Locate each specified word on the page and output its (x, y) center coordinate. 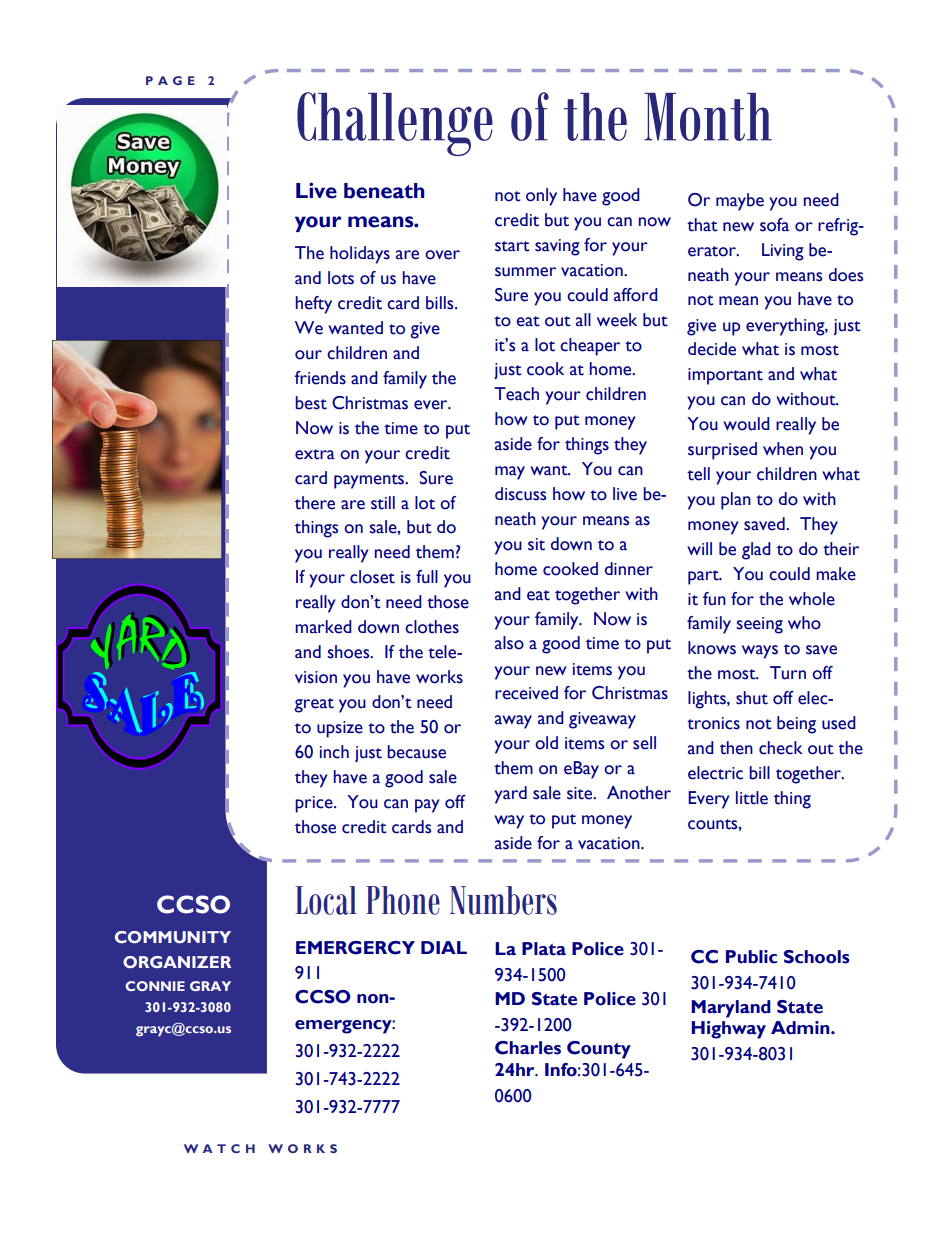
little (752, 798)
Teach (516, 394)
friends (320, 378)
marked (323, 627)
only (541, 197)
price (315, 804)
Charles (528, 1048)
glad (756, 551)
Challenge (395, 124)
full (427, 577)
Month (708, 117)
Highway (728, 1030)
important (725, 376)
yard (510, 795)
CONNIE (155, 986)
